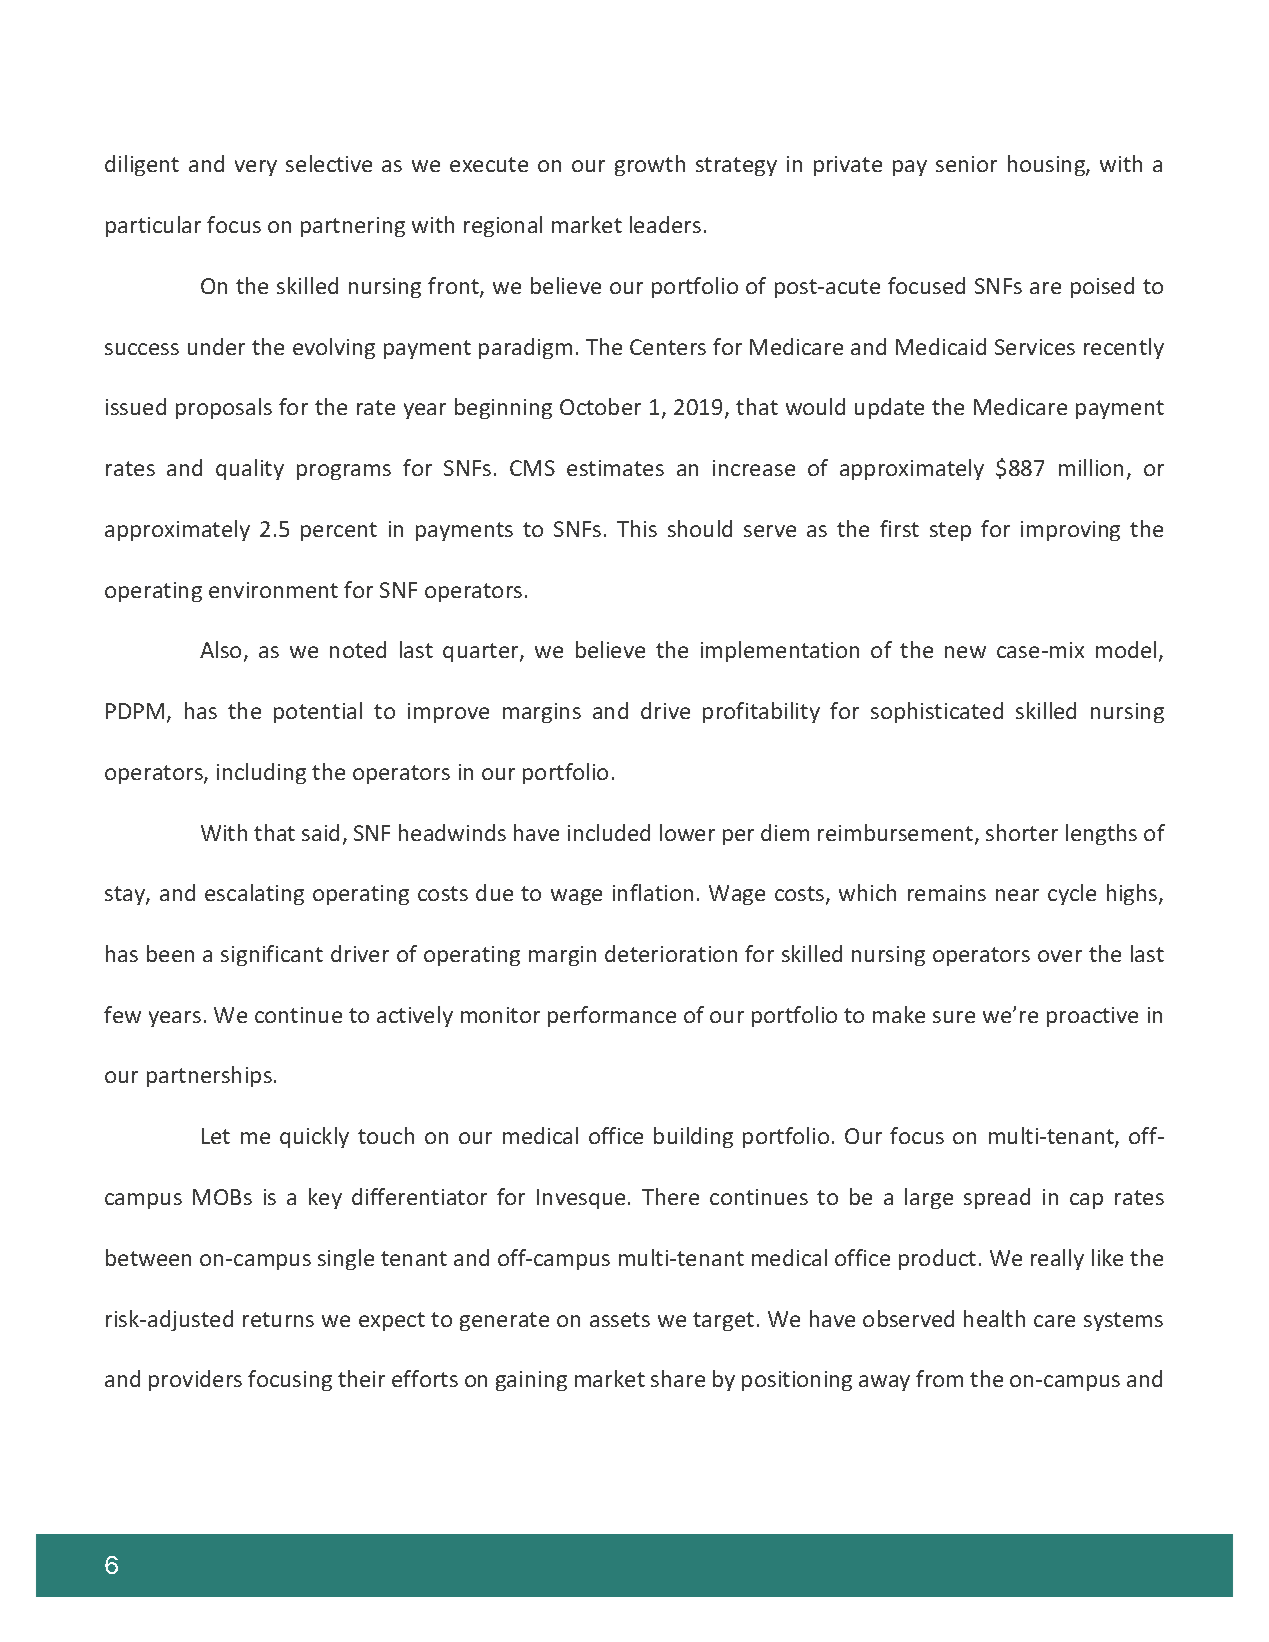  What do you see at coordinates (254, 894) in the image?
I see `escalating` at bounding box center [254, 894].
